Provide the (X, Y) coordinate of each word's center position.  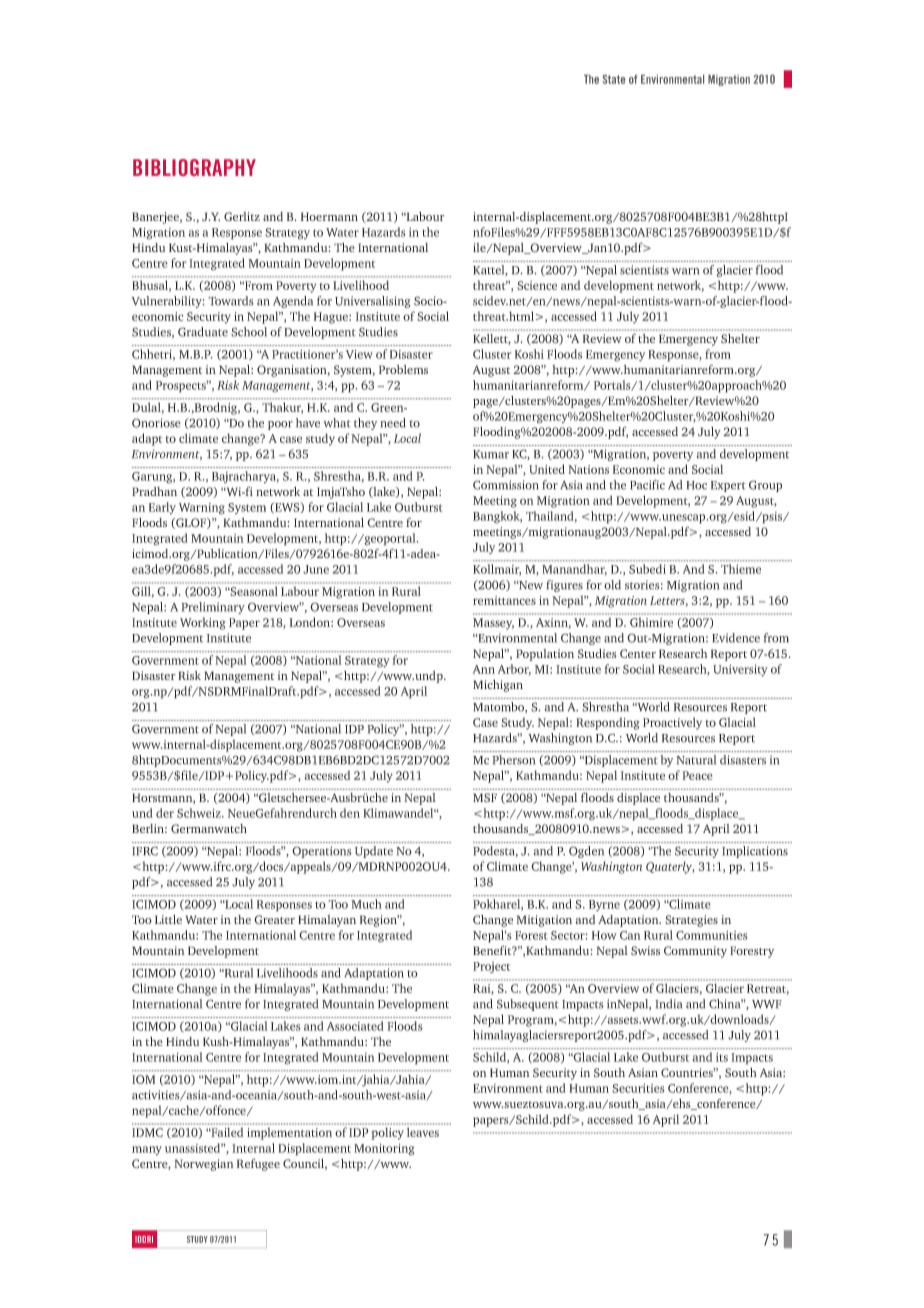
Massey (493, 624)
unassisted (194, 1148)
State (614, 79)
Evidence (736, 638)
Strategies (691, 921)
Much (366, 904)
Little (168, 919)
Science (537, 285)
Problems (403, 369)
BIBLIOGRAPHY (194, 167)
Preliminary (213, 608)
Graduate (203, 332)
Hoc (696, 485)
